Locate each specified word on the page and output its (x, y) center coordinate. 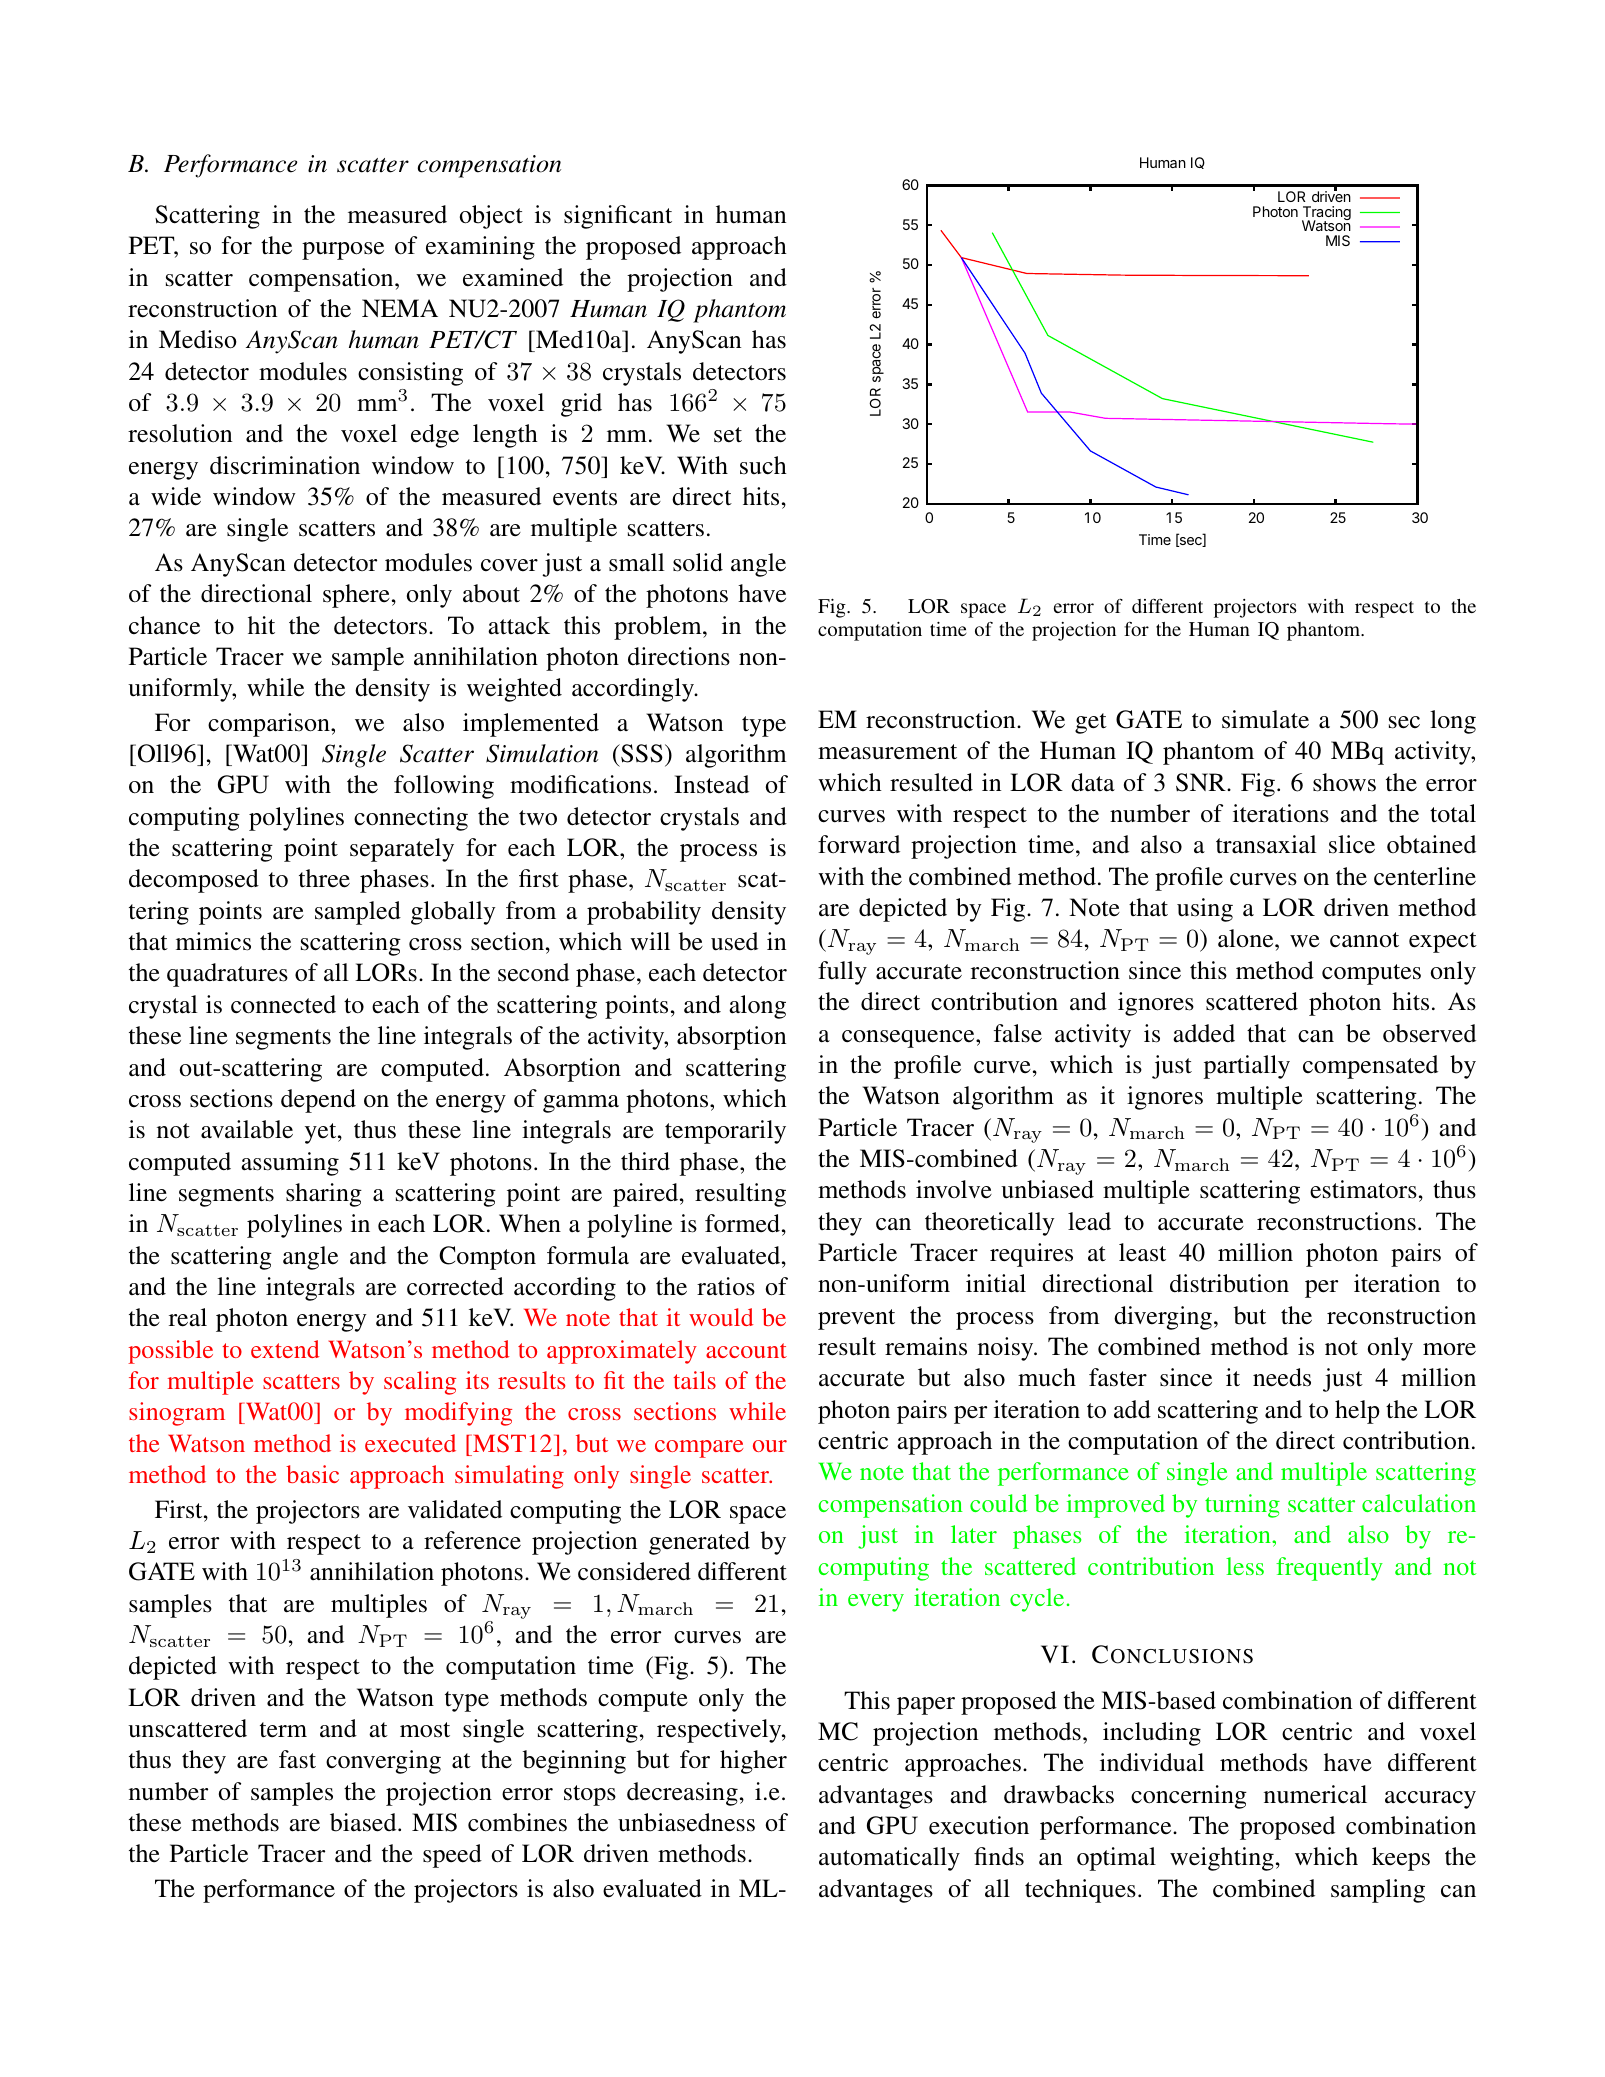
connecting (411, 819)
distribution (1229, 1283)
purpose (343, 251)
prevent (856, 1319)
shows (1344, 782)
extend (285, 1349)
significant (618, 217)
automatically (889, 1859)
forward (859, 844)
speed (452, 1856)
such (763, 465)
